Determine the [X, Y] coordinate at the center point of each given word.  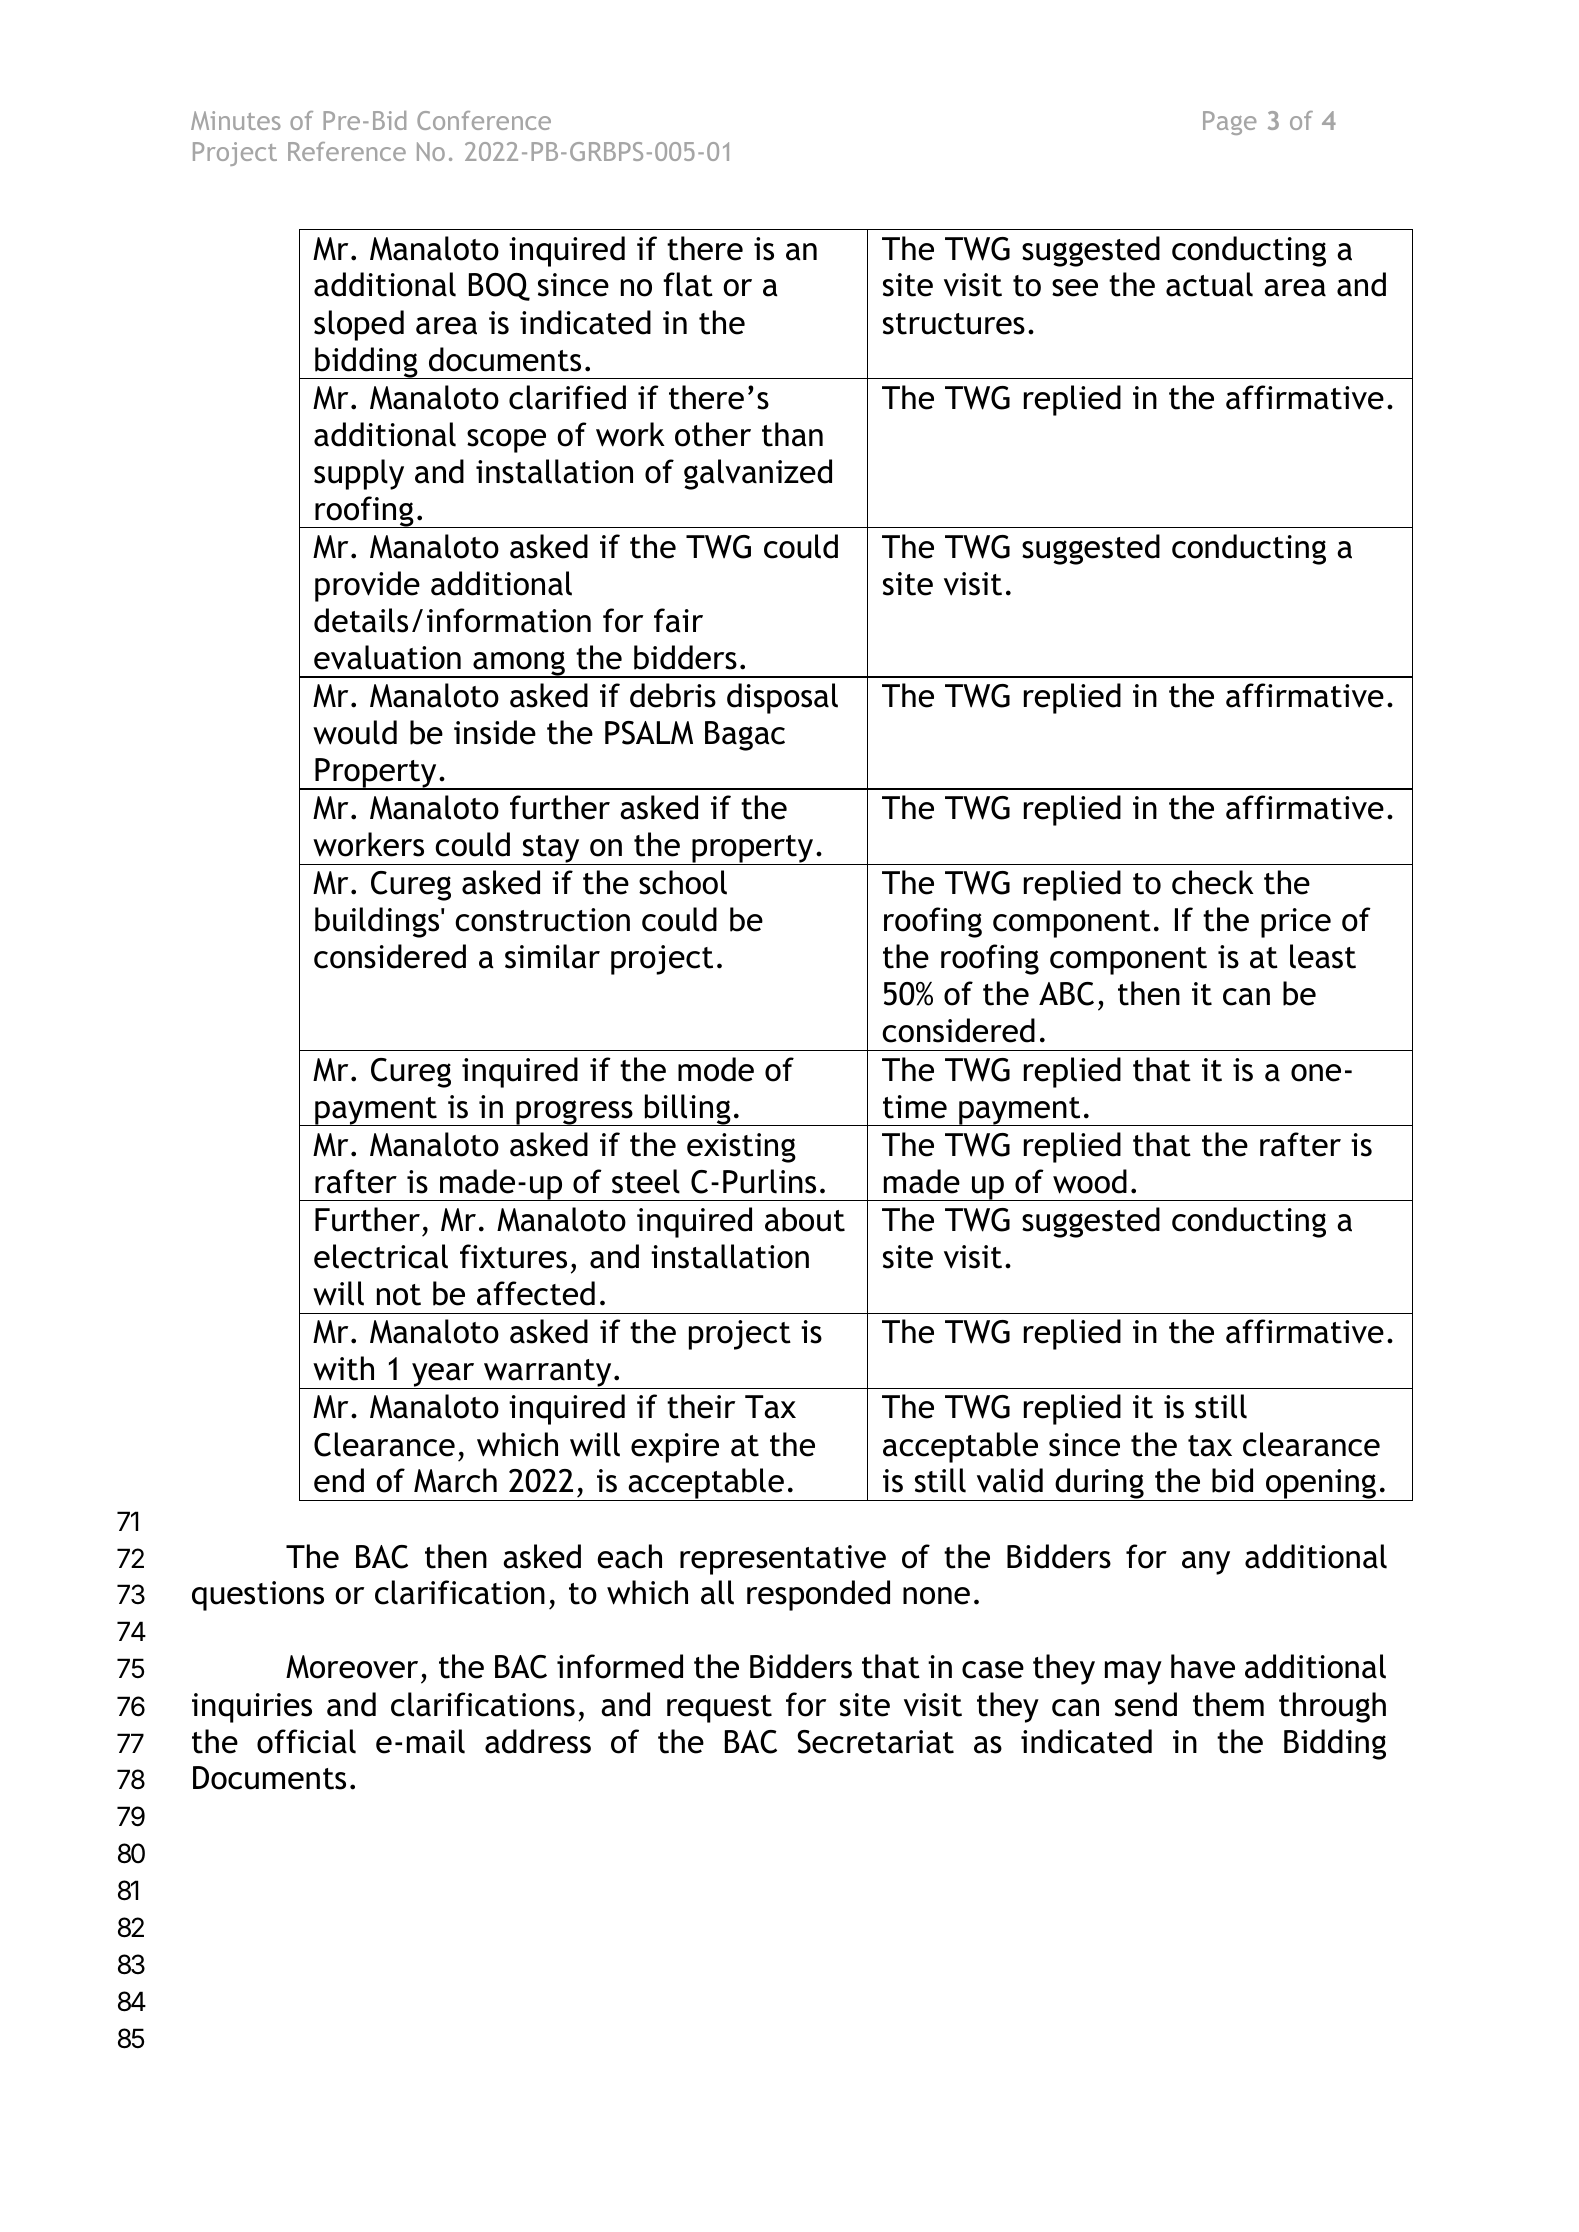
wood [1090, 1181]
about [805, 1219]
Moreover [352, 1667]
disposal [782, 698]
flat [688, 284]
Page [1230, 123]
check [1213, 882]
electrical [381, 1256]
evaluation [387, 657]
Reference [347, 151]
